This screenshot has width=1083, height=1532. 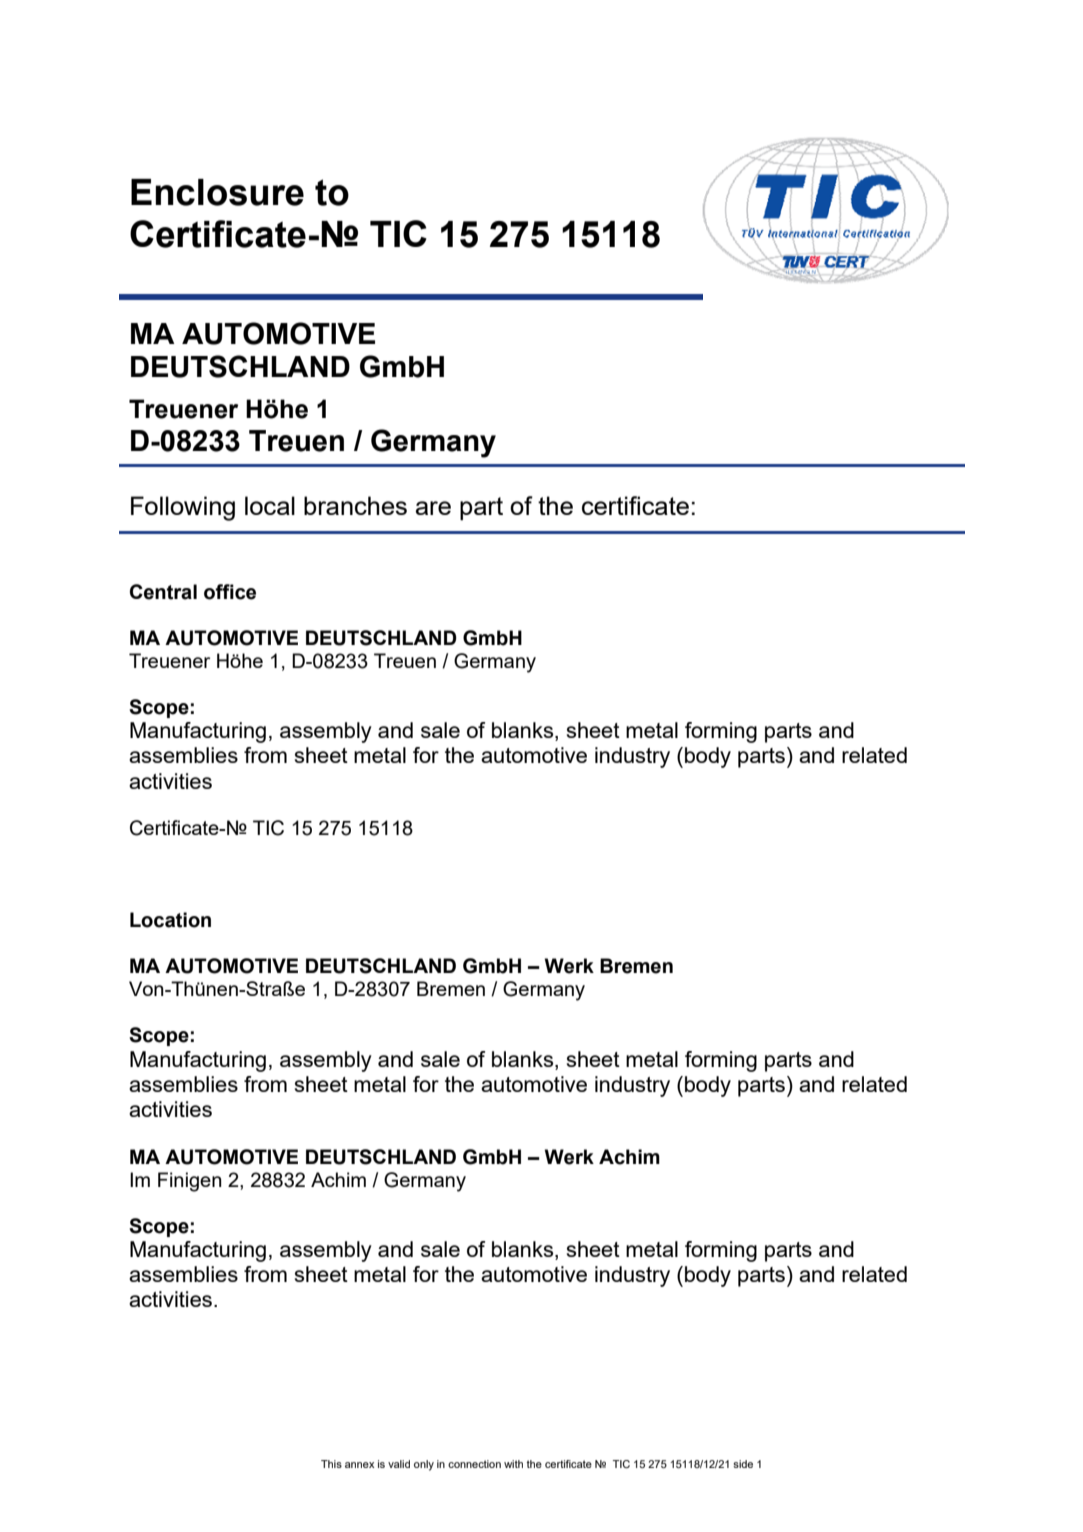 What do you see at coordinates (399, 1464) in the screenshot?
I see `valid` at bounding box center [399, 1464].
